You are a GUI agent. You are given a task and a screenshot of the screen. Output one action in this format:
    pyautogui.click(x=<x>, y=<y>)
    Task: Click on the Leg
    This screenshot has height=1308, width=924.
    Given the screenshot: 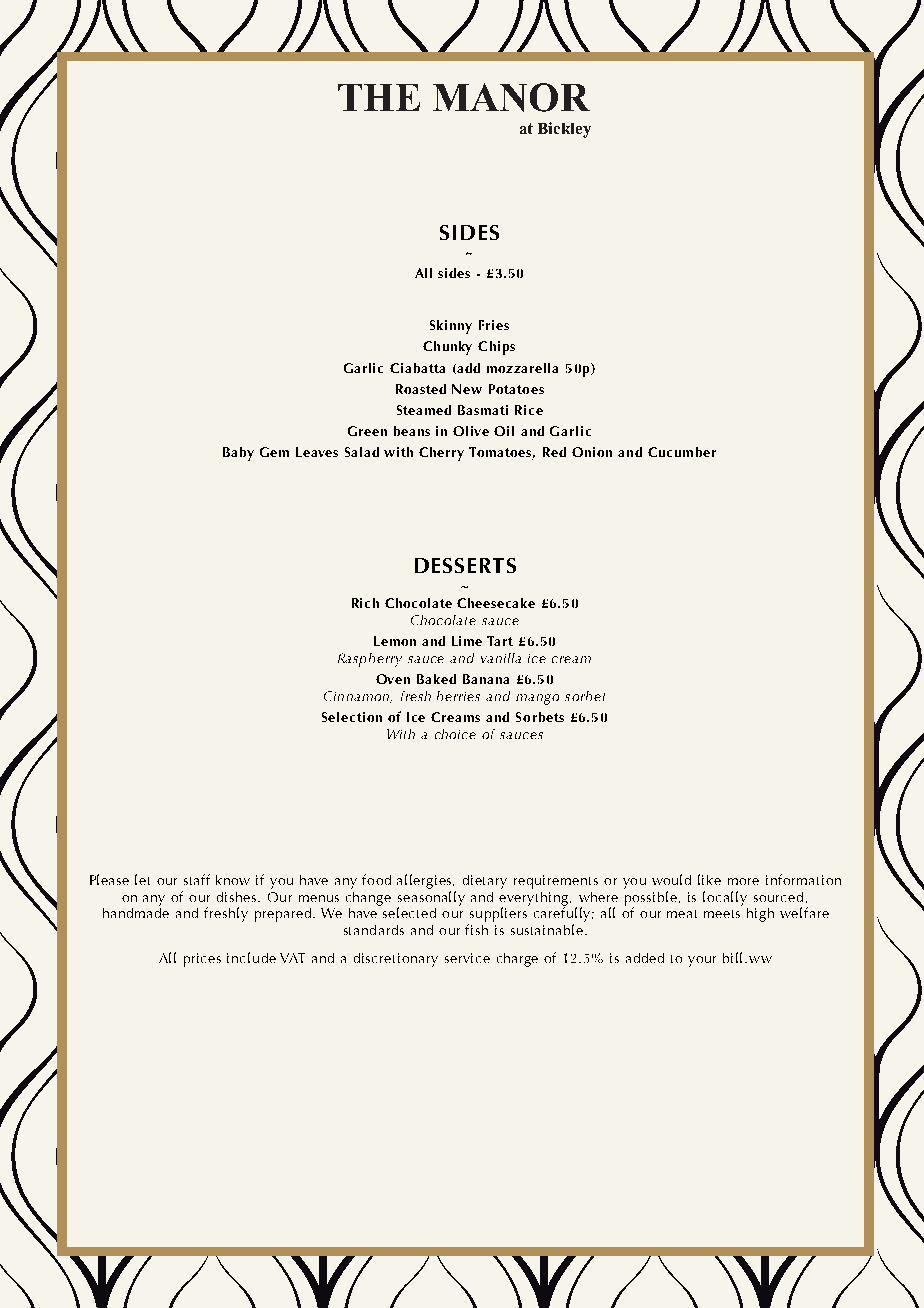 What is the action you would take?
    pyautogui.click(x=403, y=642)
